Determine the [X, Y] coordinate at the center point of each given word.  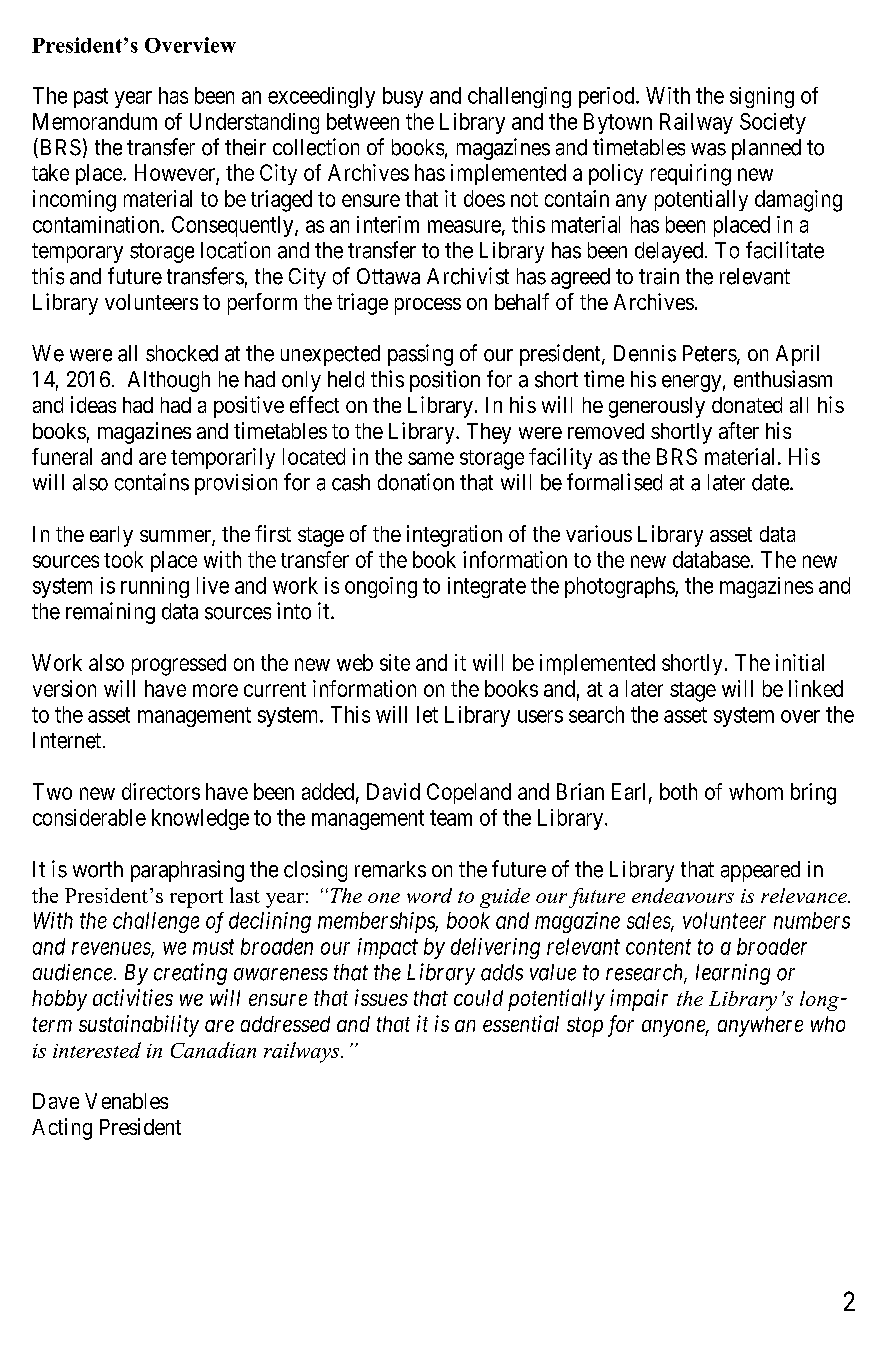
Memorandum [95, 121]
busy [403, 97]
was [708, 149]
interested [97, 1050]
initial [800, 662]
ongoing [381, 587]
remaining [110, 613]
